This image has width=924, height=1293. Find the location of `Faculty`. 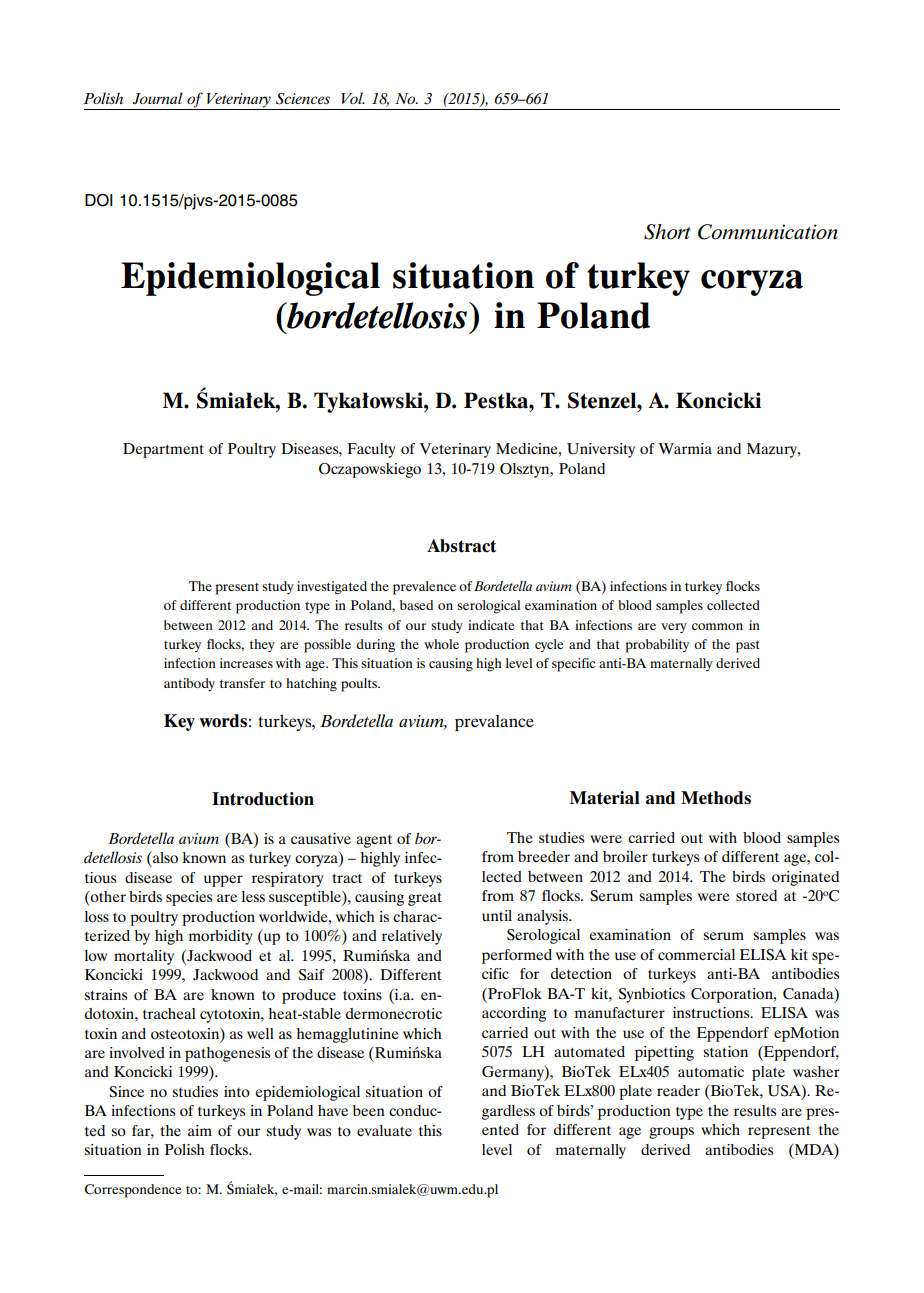

Faculty is located at coordinates (371, 450).
